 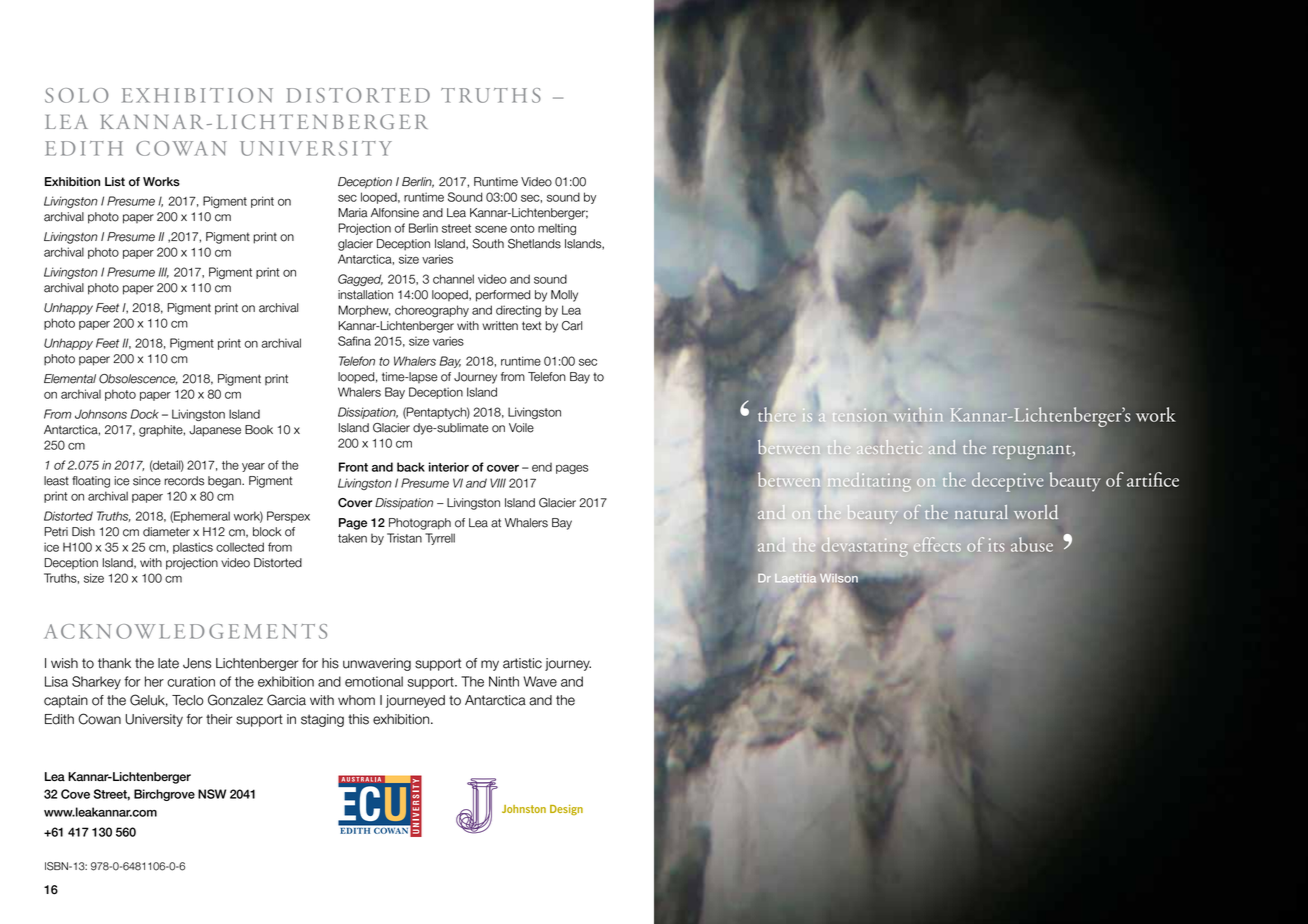 What do you see at coordinates (1007, 482) in the document?
I see `deceptive` at bounding box center [1007, 482].
